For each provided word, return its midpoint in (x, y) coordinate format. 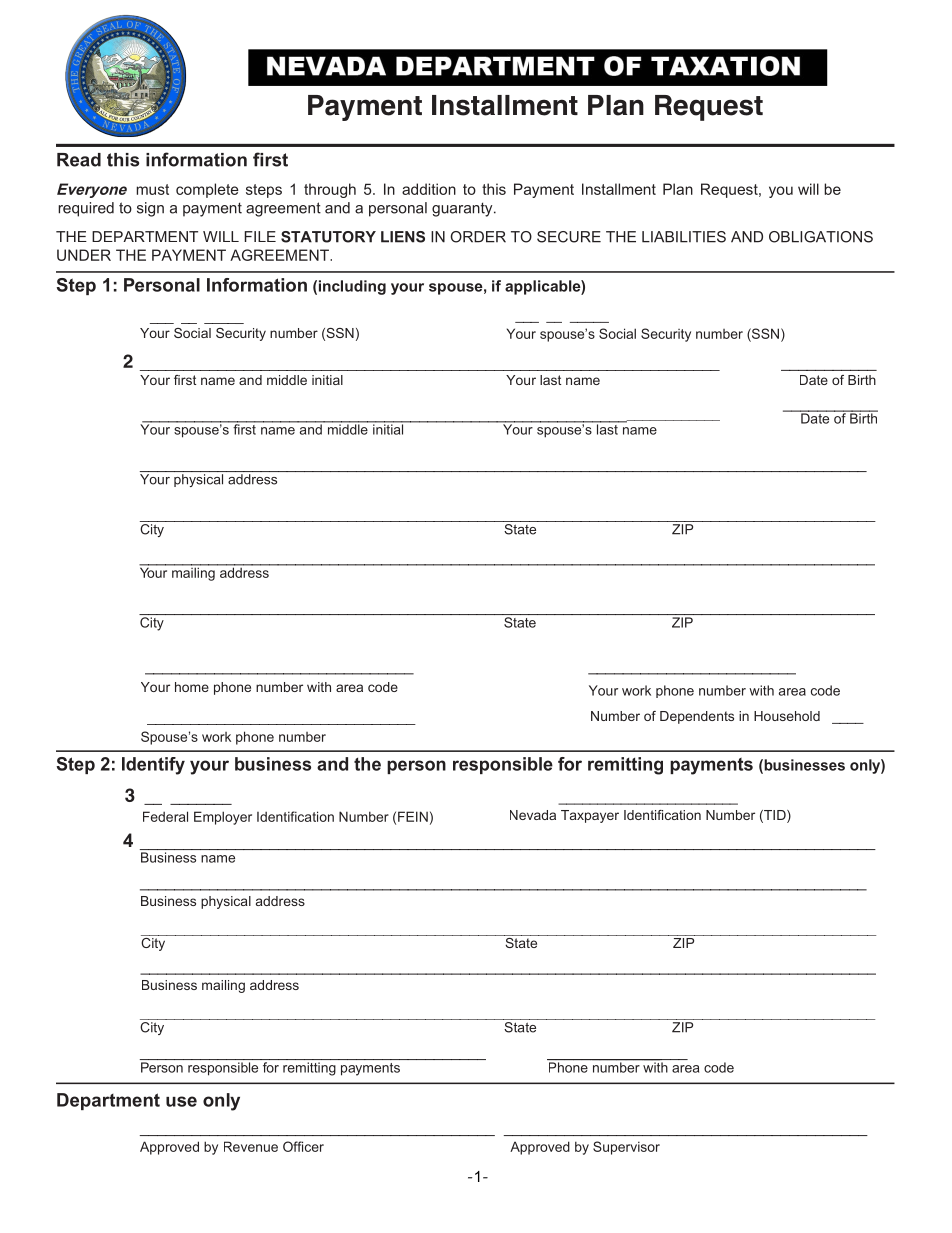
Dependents (697, 717)
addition (429, 189)
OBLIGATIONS (821, 237)
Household (787, 716)
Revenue (251, 1146)
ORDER (478, 237)
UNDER (84, 255)
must (152, 189)
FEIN (413, 816)
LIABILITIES (684, 237)
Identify (153, 766)
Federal (165, 816)
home (192, 687)
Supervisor (626, 1148)
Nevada (533, 815)
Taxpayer (590, 816)
